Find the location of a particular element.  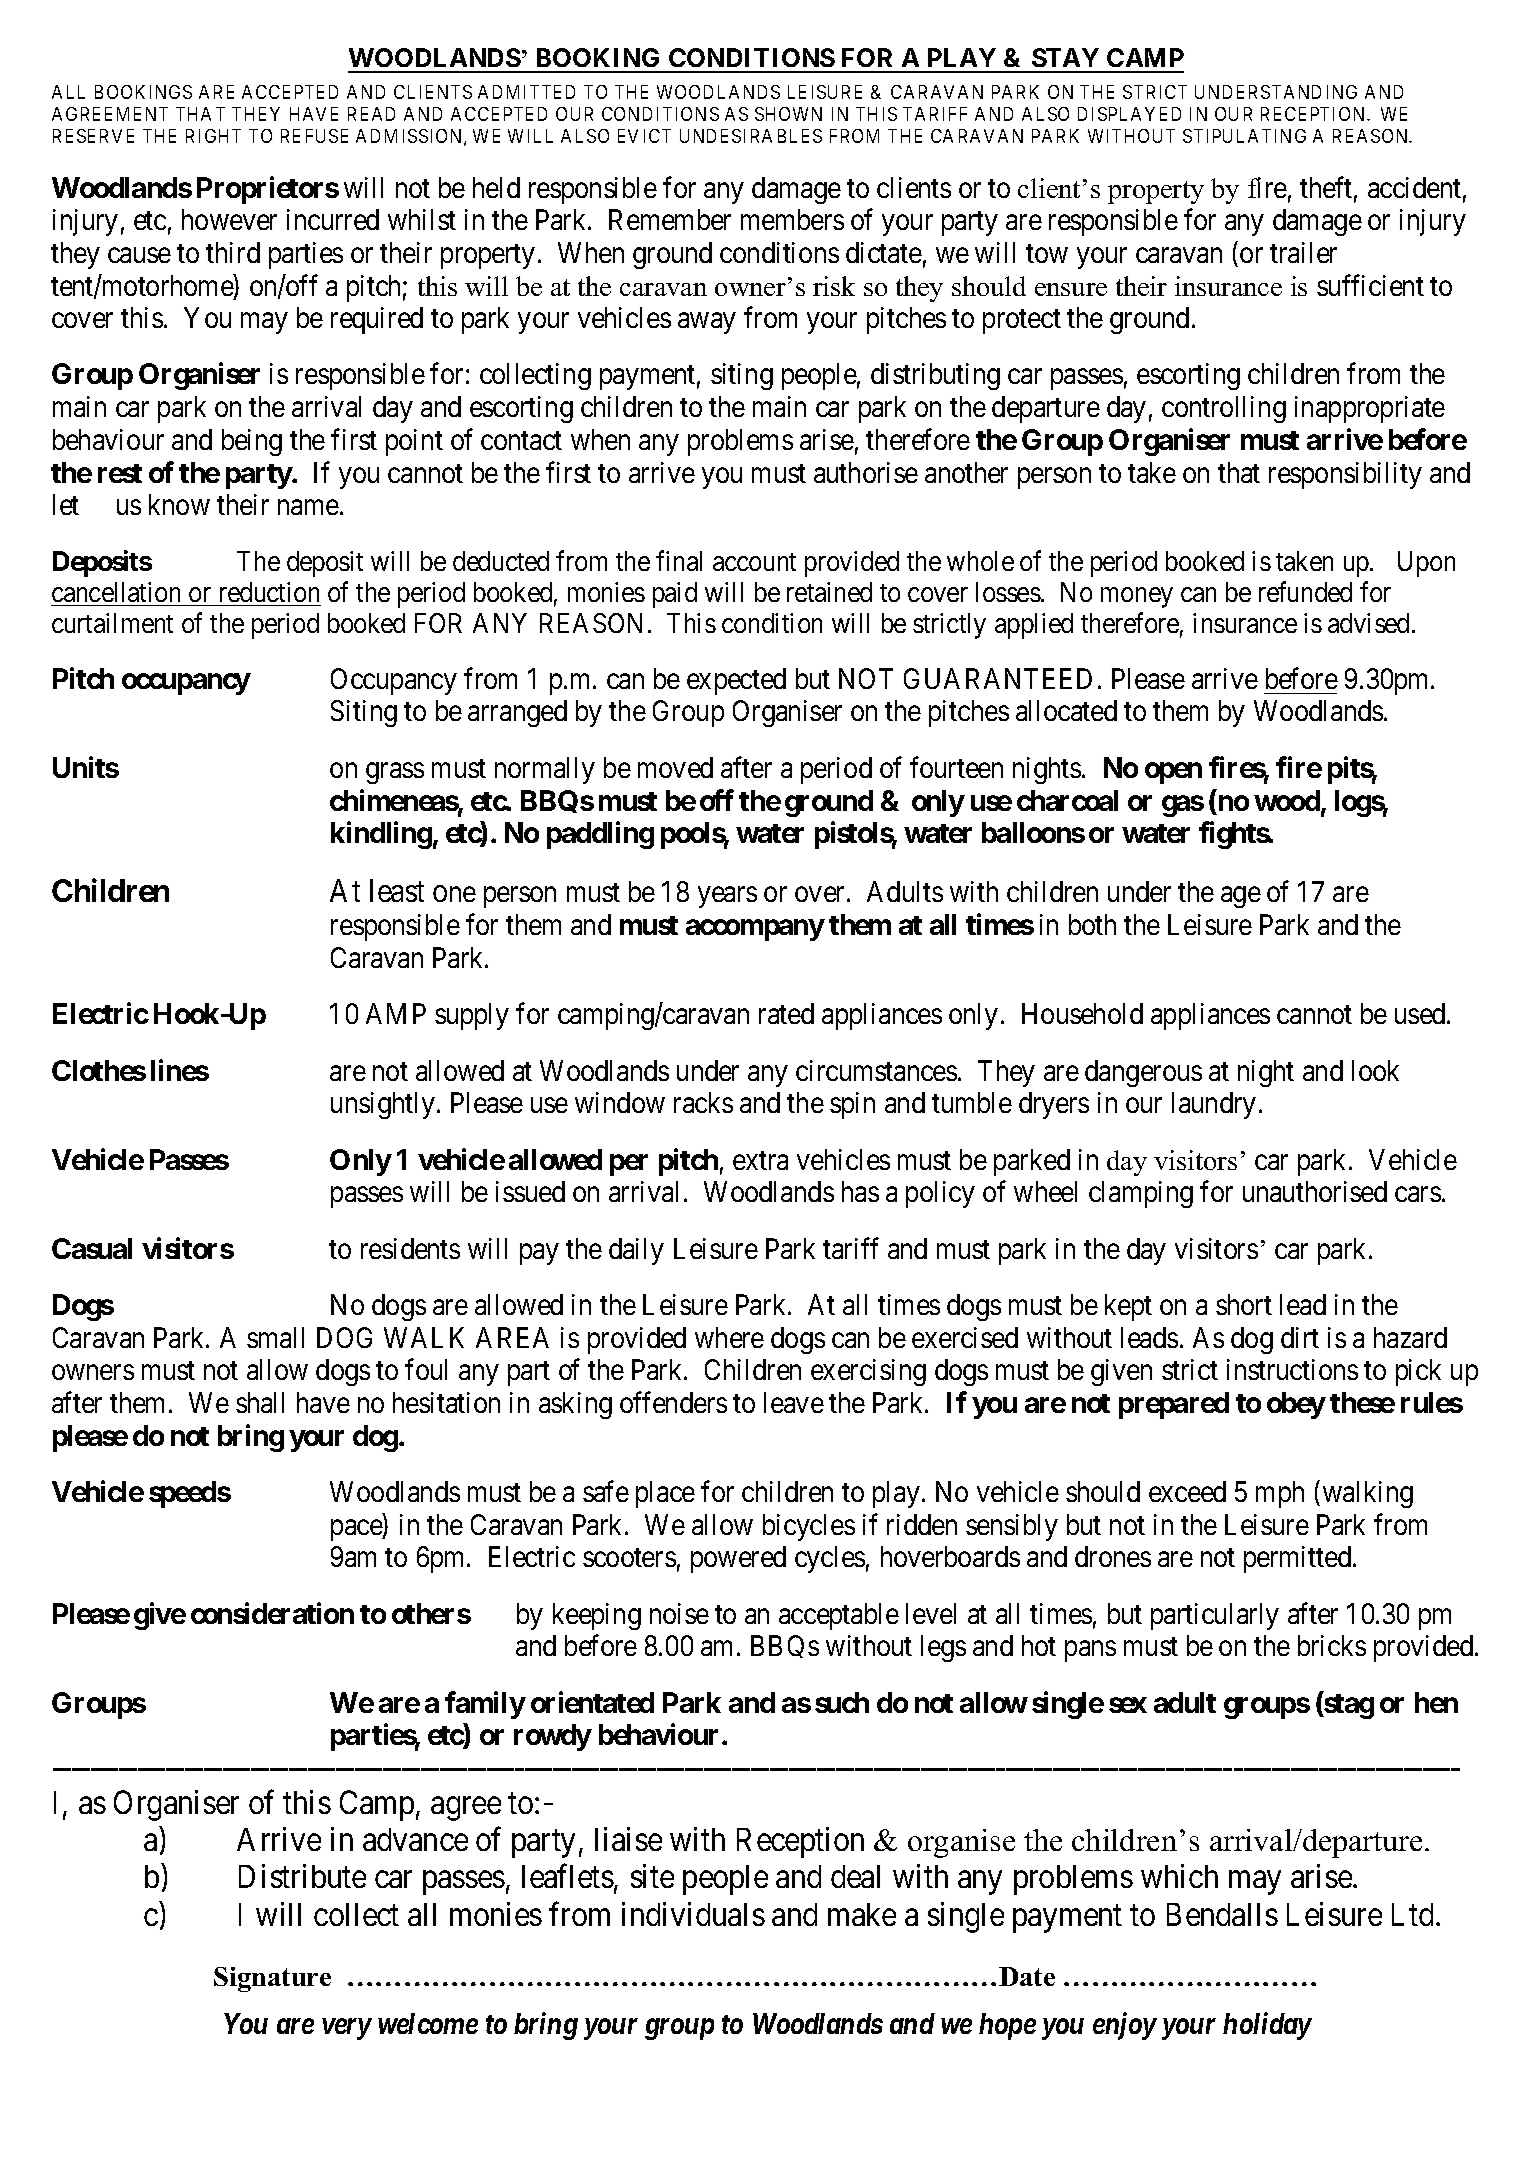

Signature is located at coordinates (272, 1979).
